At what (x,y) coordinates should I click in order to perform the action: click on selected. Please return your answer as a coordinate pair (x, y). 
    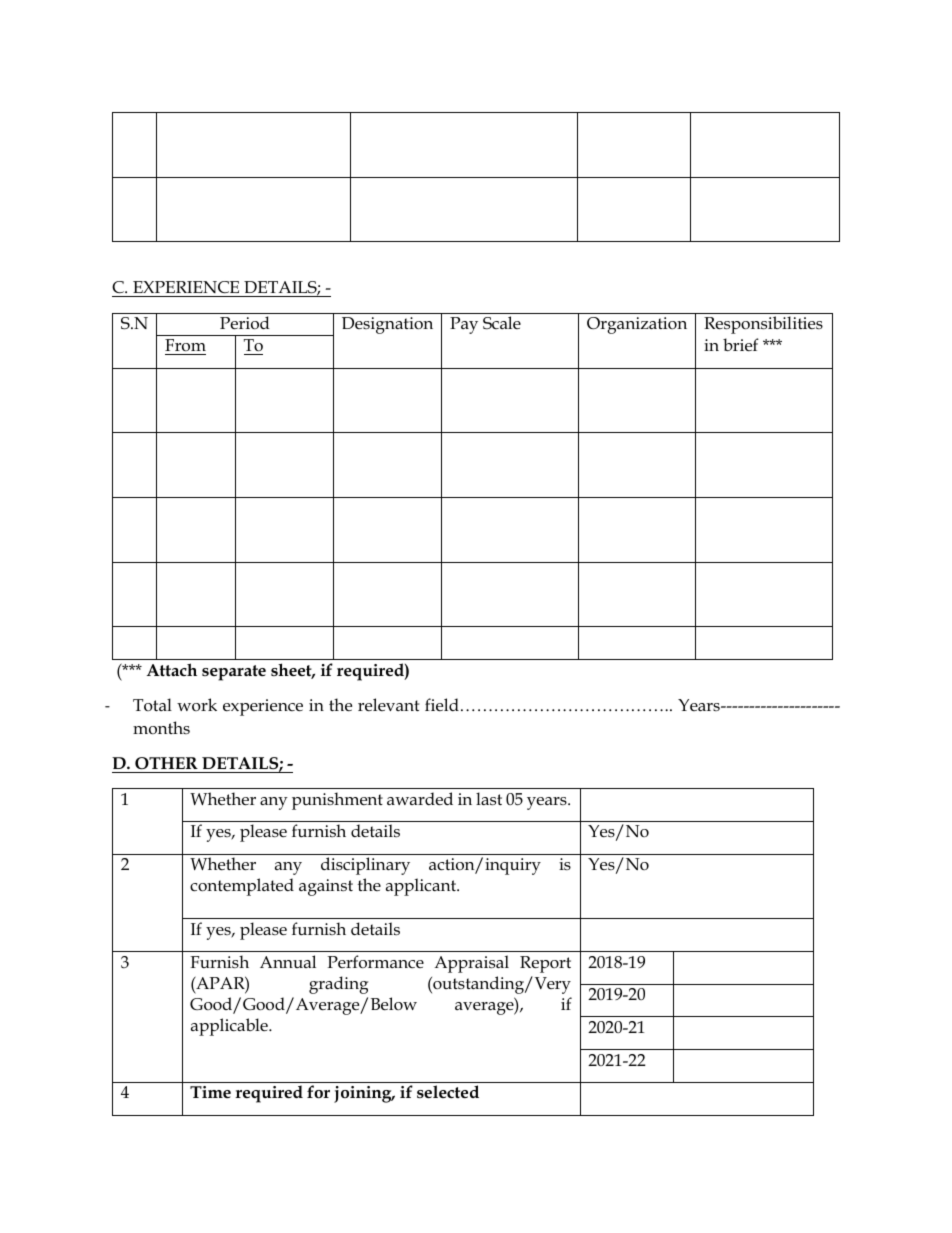
    Looking at the image, I should click on (448, 1092).
